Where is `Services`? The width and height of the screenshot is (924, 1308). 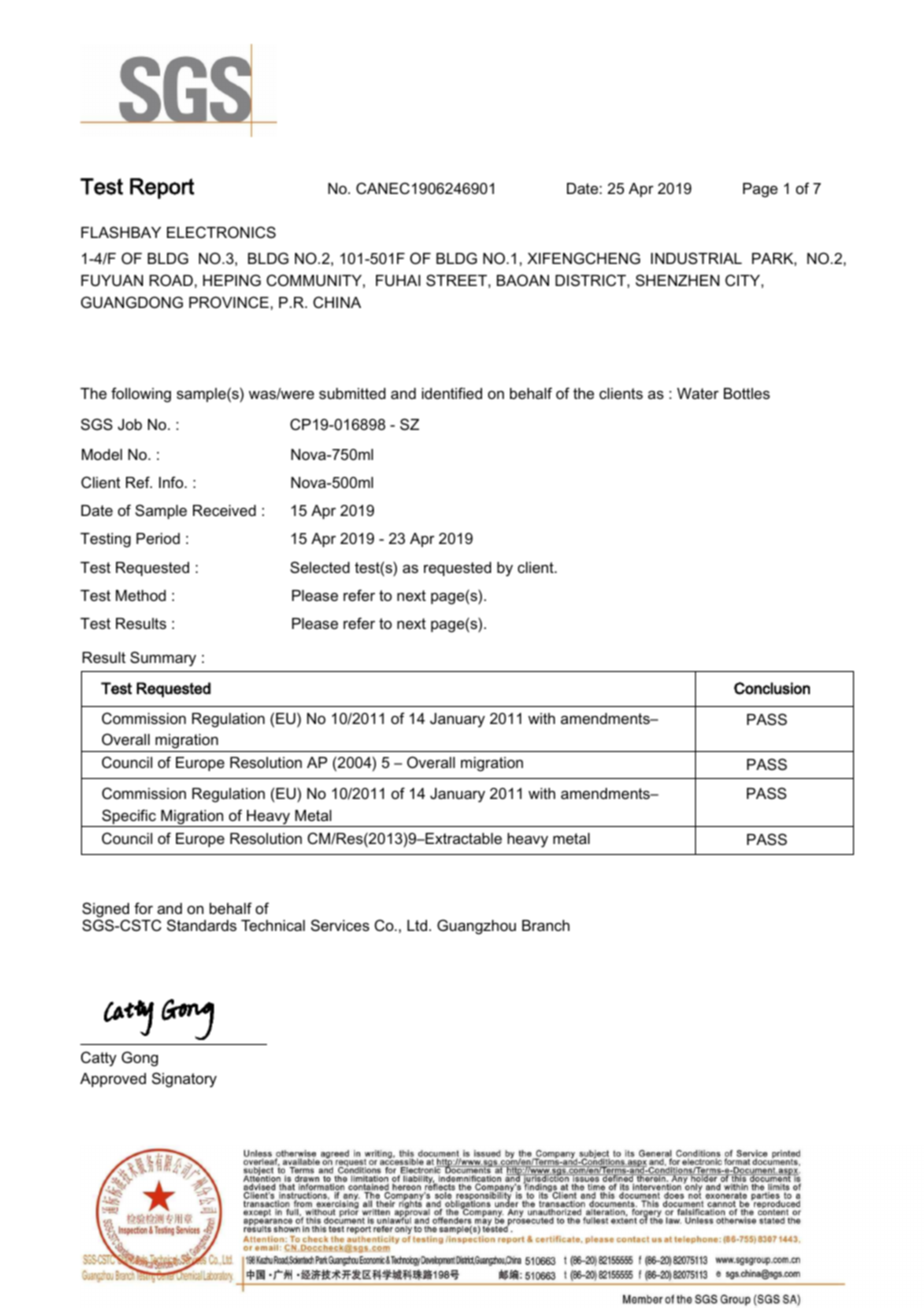 Services is located at coordinates (340, 925).
